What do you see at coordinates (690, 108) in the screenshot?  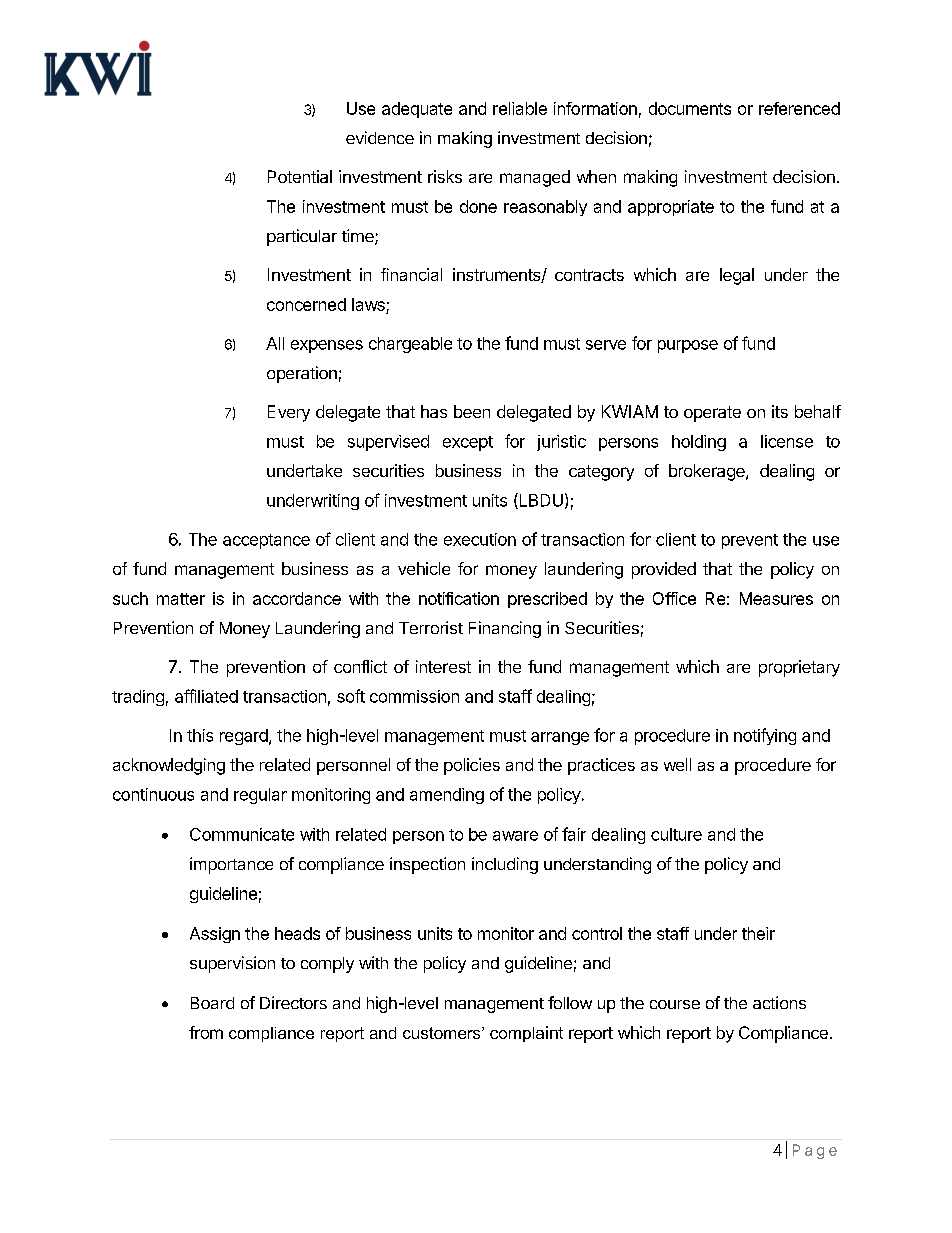 I see `documents` at bounding box center [690, 108].
